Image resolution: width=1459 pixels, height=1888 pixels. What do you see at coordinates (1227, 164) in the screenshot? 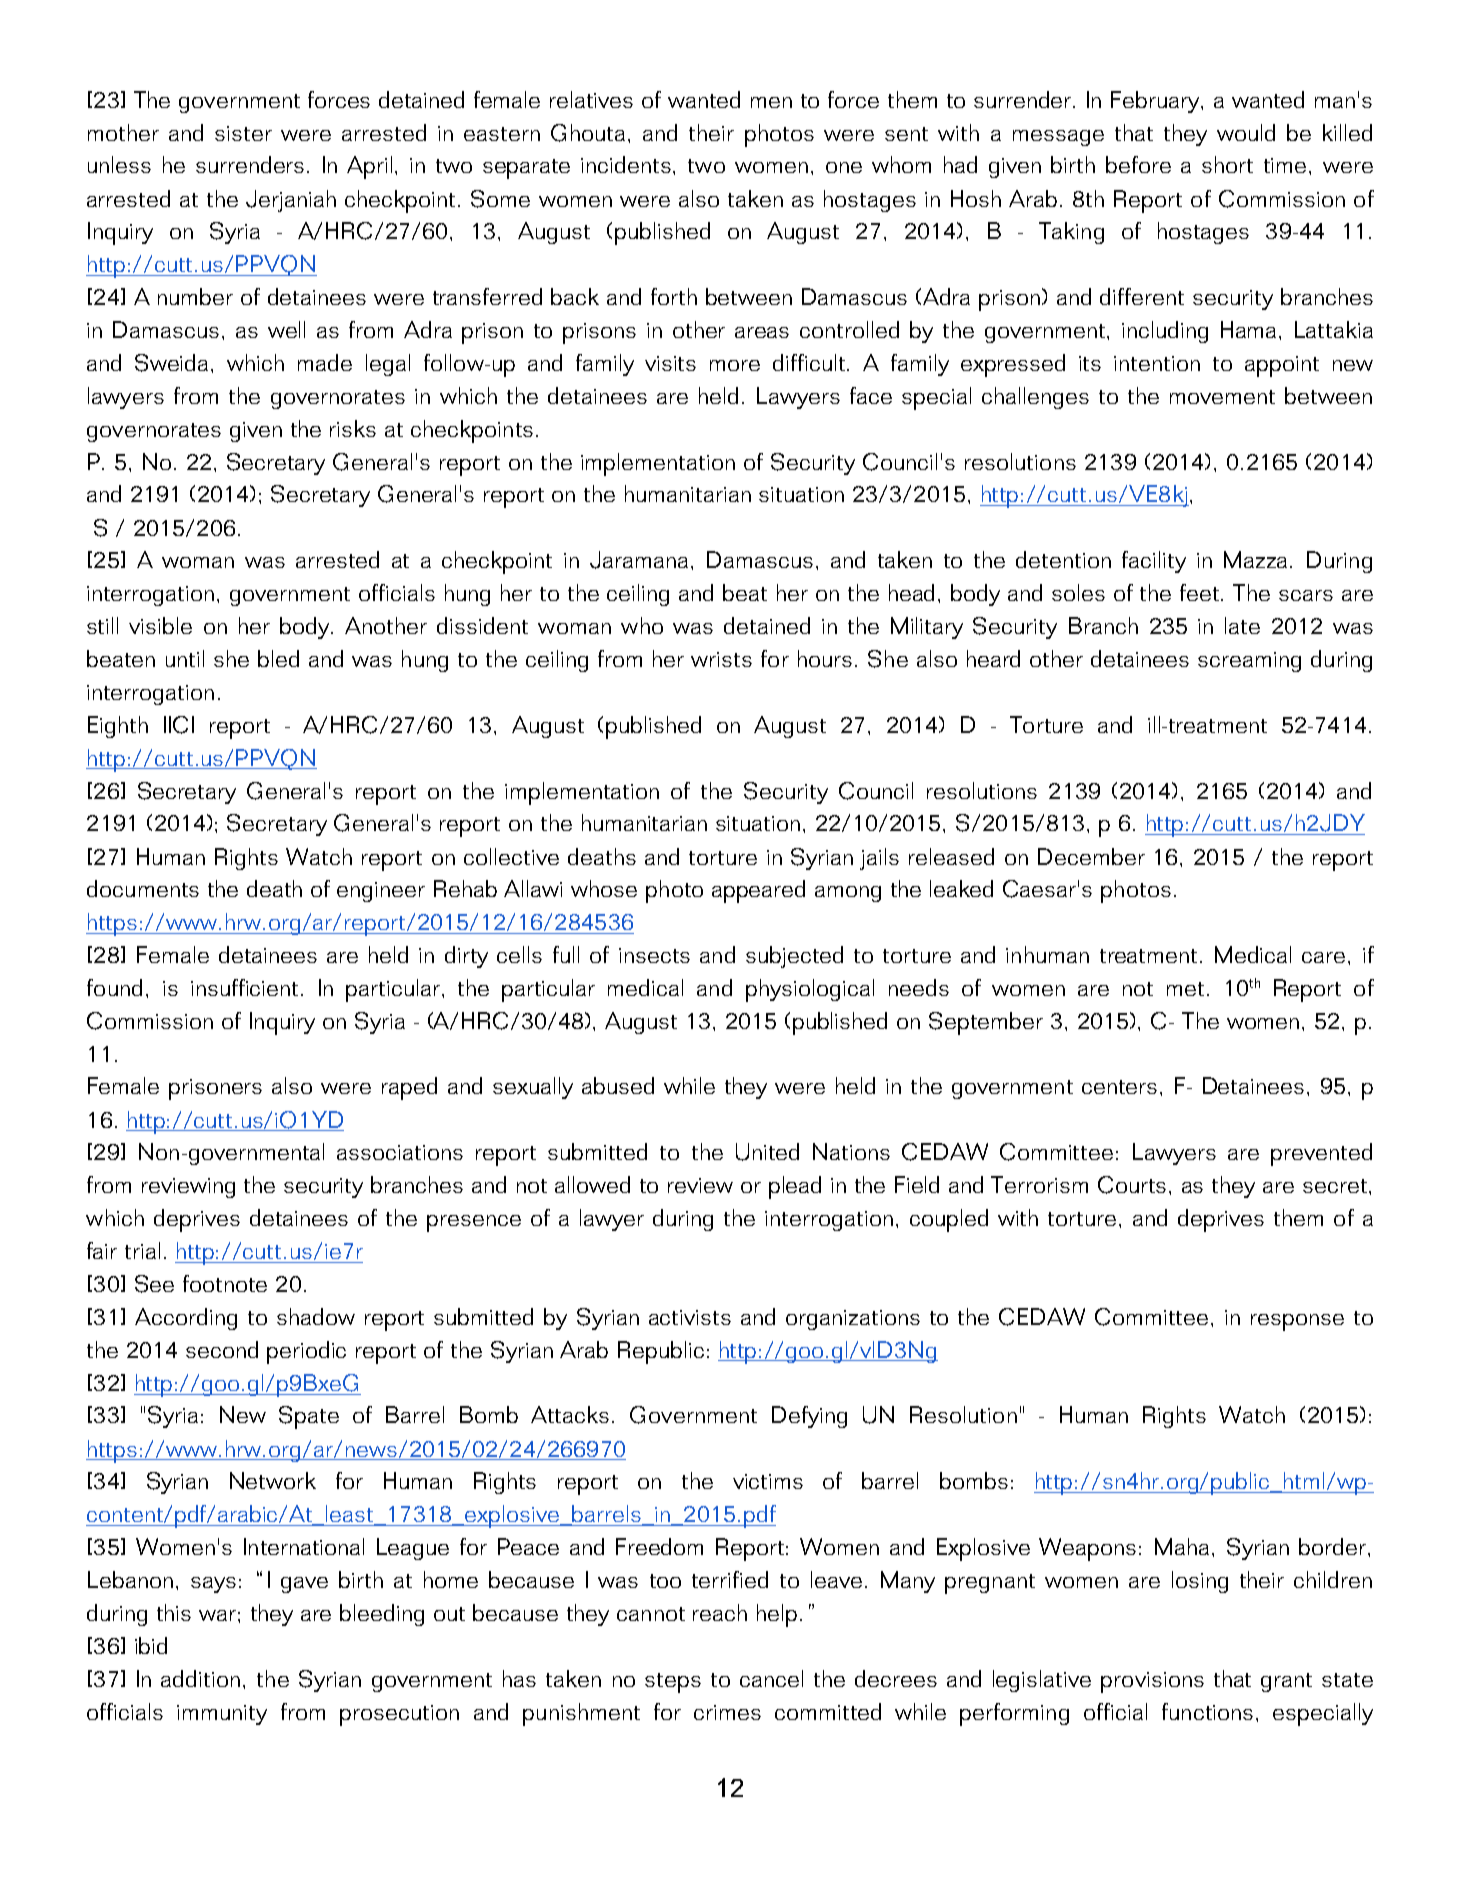
I see `short` at bounding box center [1227, 164].
